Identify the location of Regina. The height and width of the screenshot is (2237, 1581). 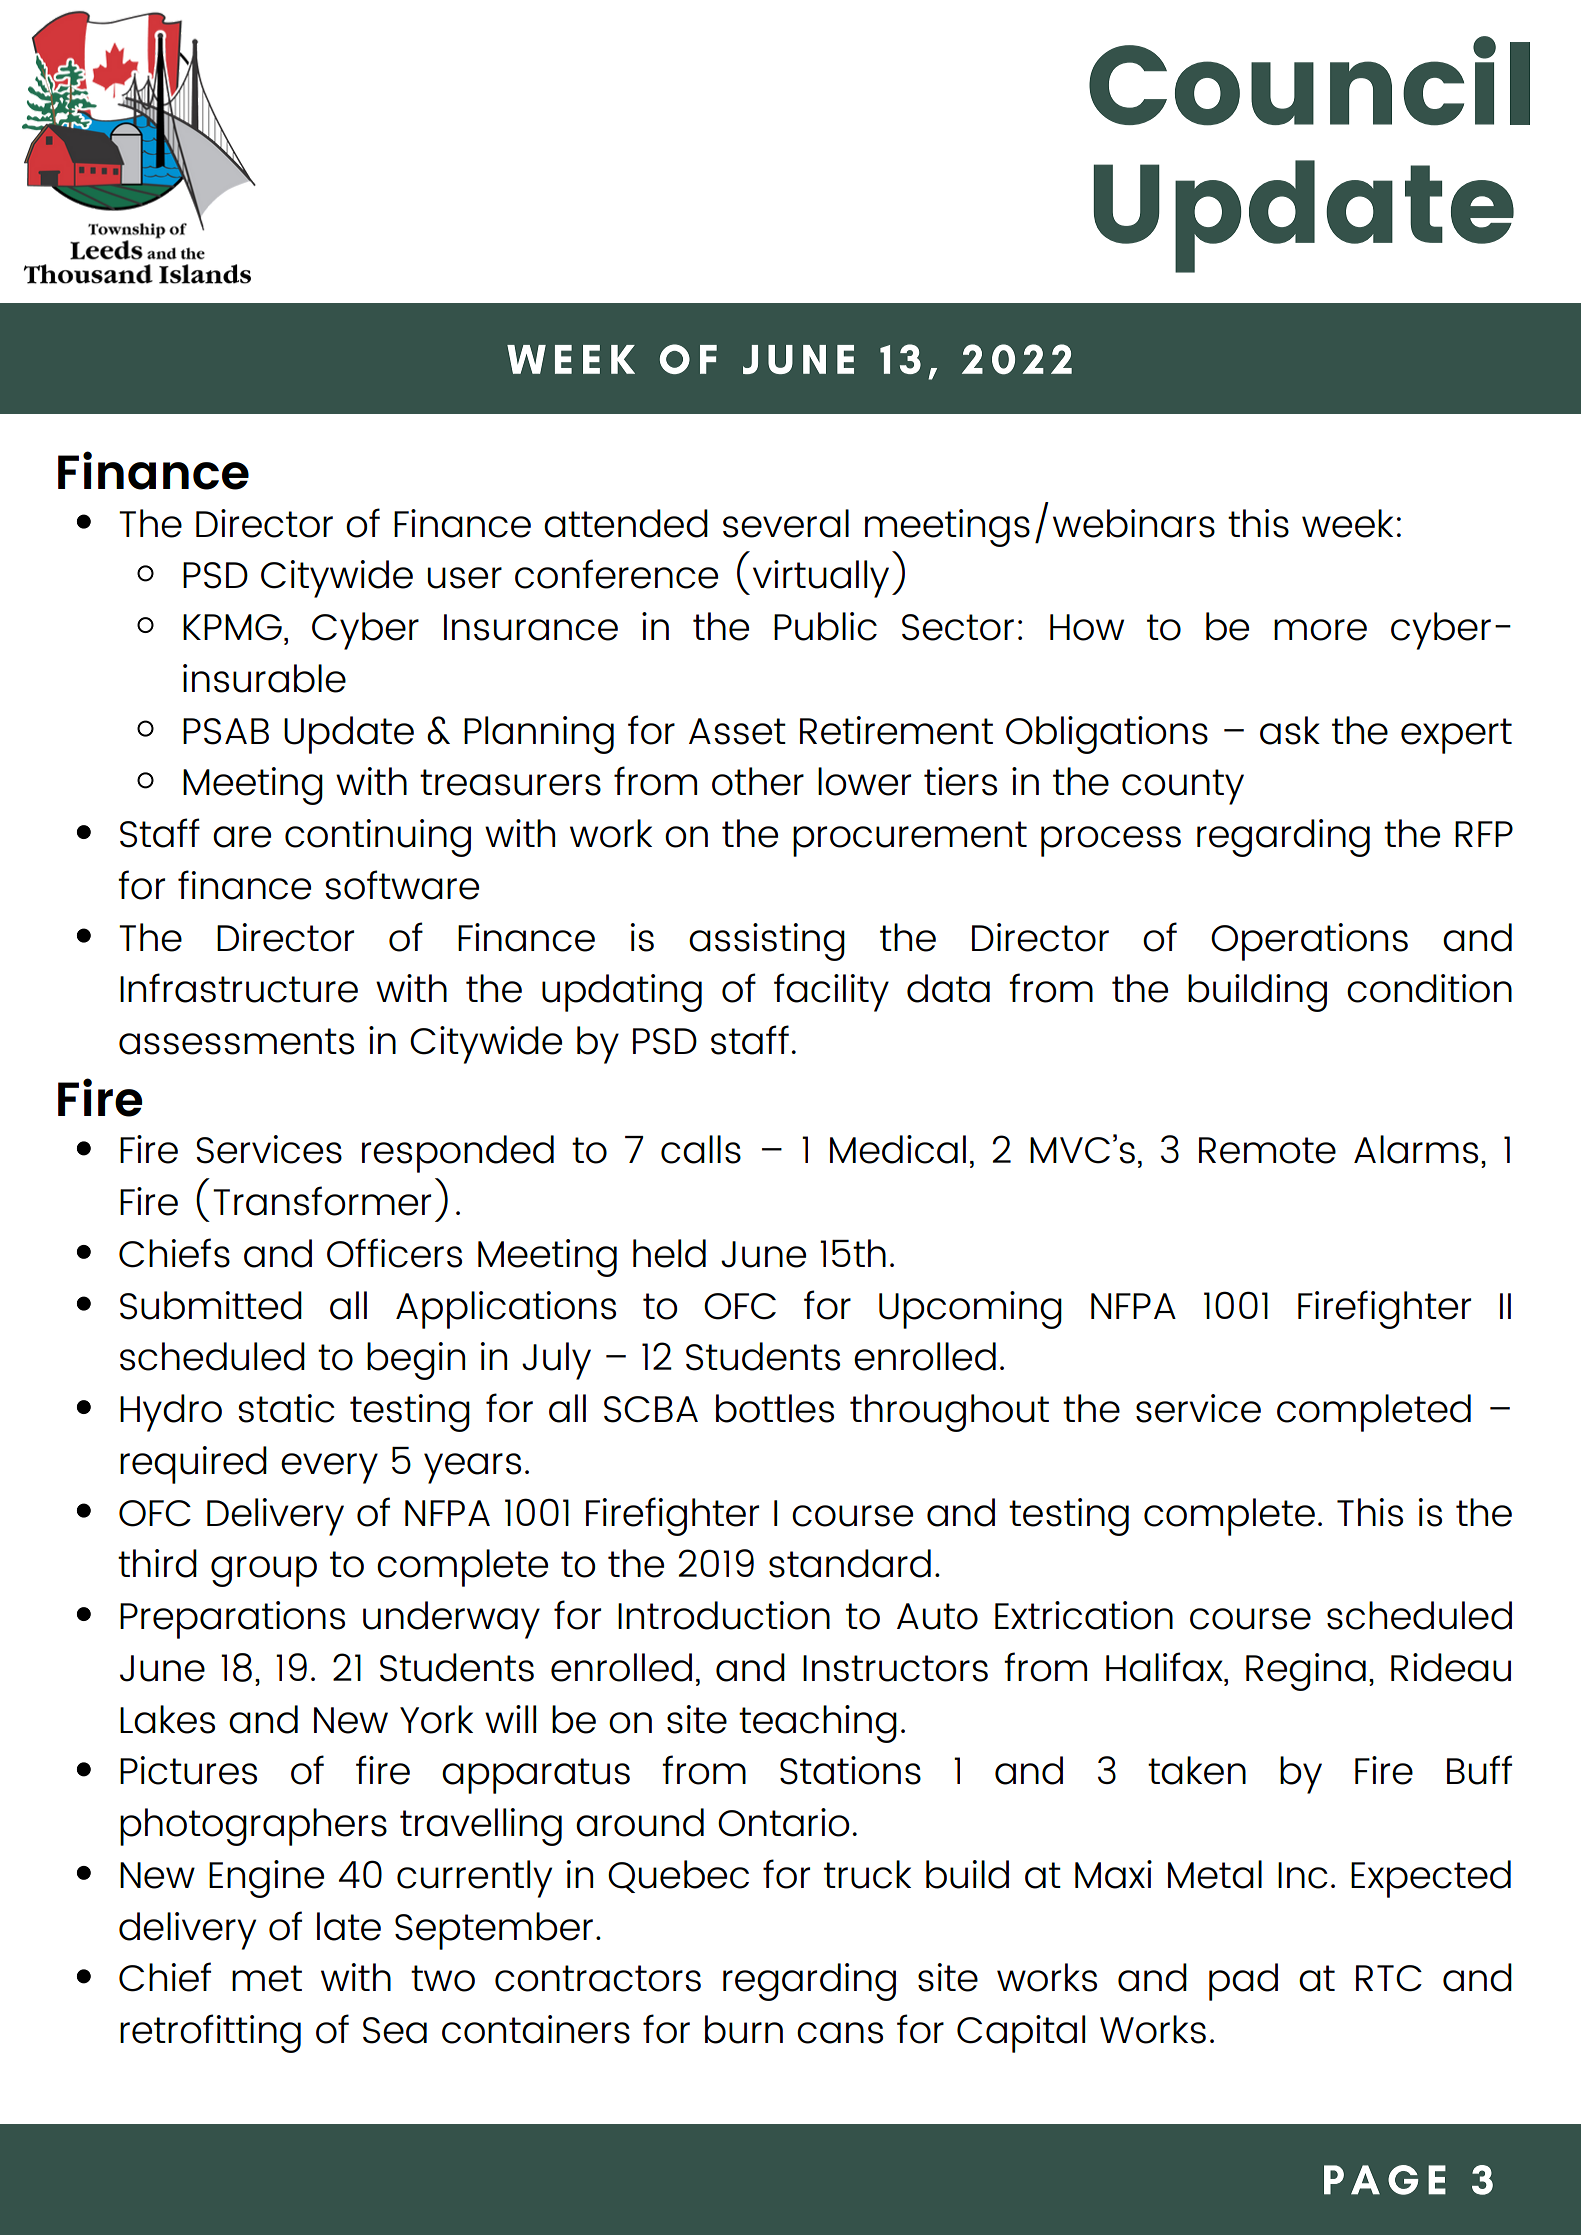
(1306, 1672).
